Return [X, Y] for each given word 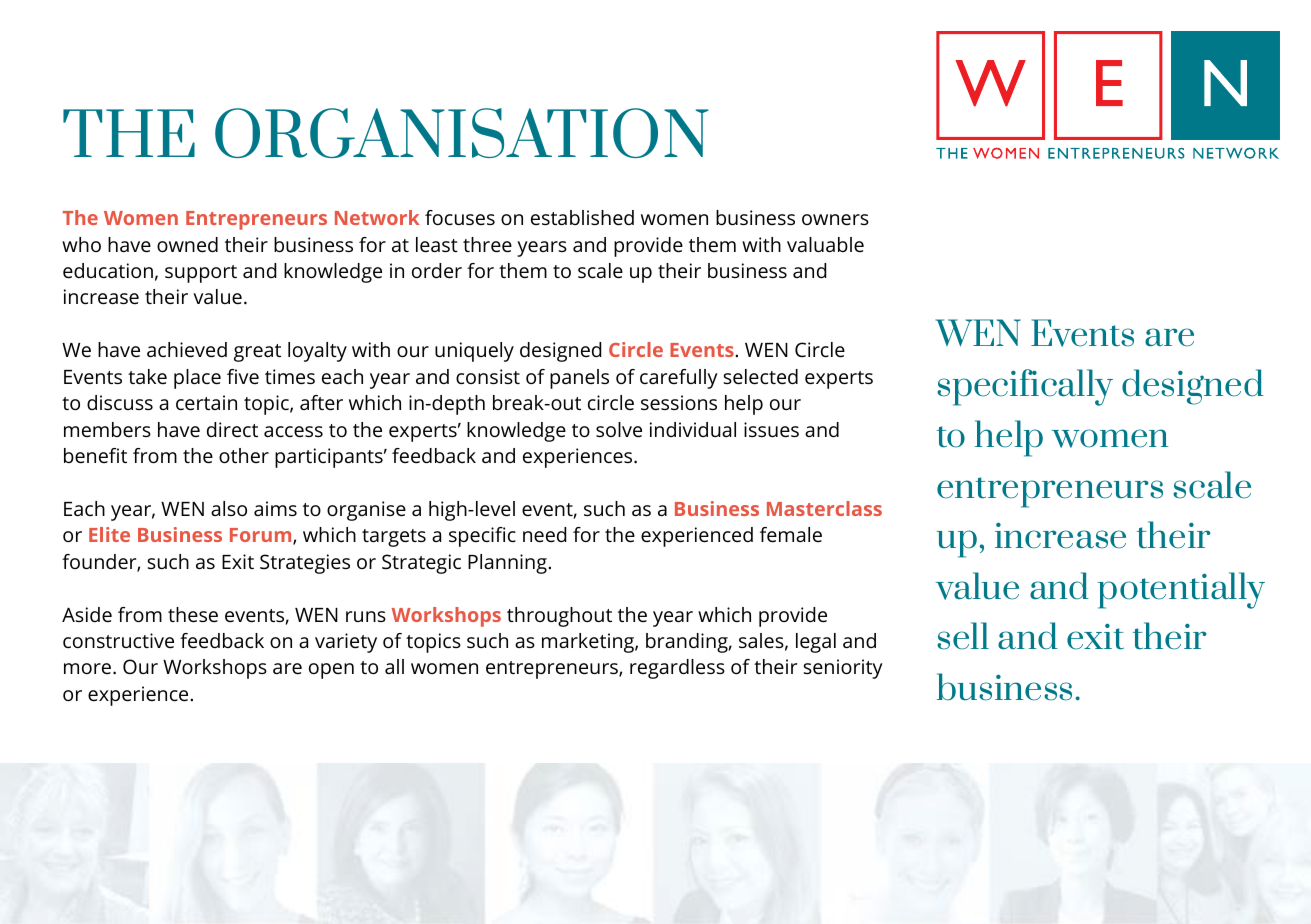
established [582, 217]
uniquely [474, 352]
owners [835, 219]
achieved [187, 349]
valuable [825, 244]
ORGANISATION [462, 133]
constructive [118, 640]
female [791, 534]
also [229, 508]
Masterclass [824, 508]
